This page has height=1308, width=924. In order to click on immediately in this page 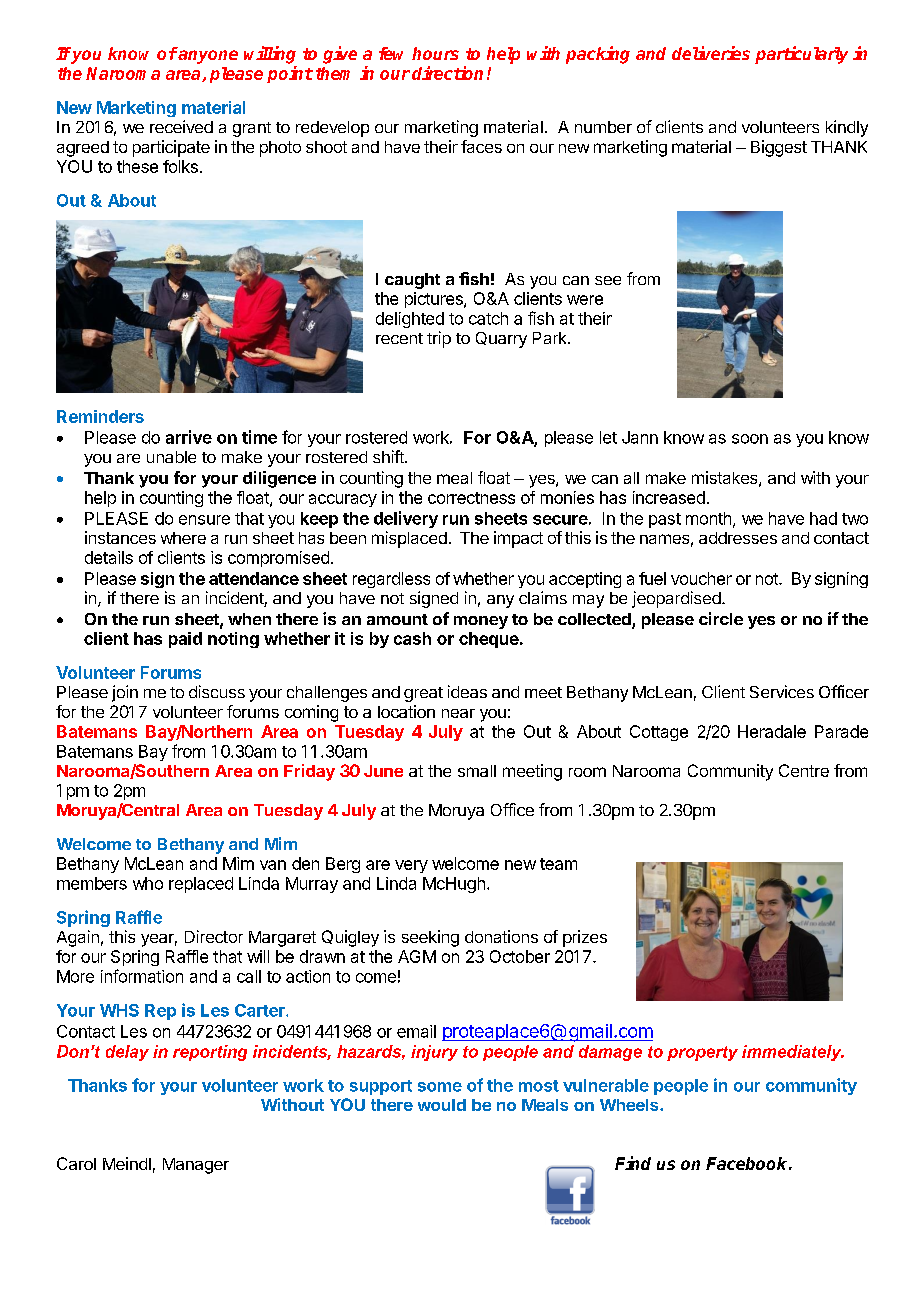, I will do `click(793, 1053)`.
